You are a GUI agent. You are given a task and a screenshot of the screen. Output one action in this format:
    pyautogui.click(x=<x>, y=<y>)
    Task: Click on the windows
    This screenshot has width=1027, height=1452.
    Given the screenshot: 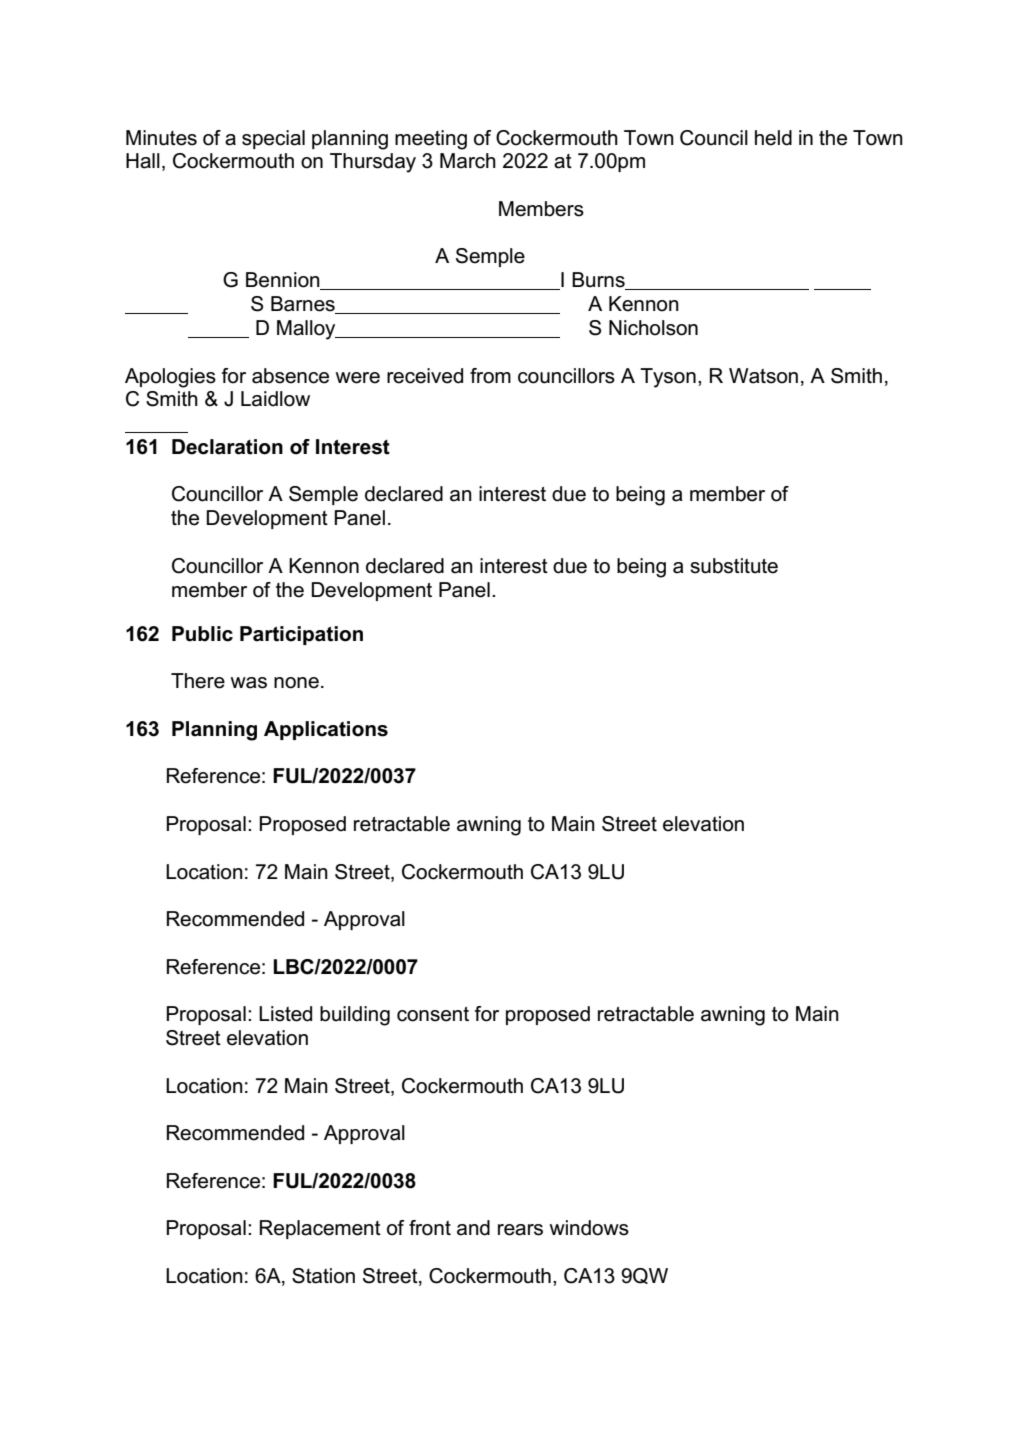 What is the action you would take?
    pyautogui.click(x=589, y=1228)
